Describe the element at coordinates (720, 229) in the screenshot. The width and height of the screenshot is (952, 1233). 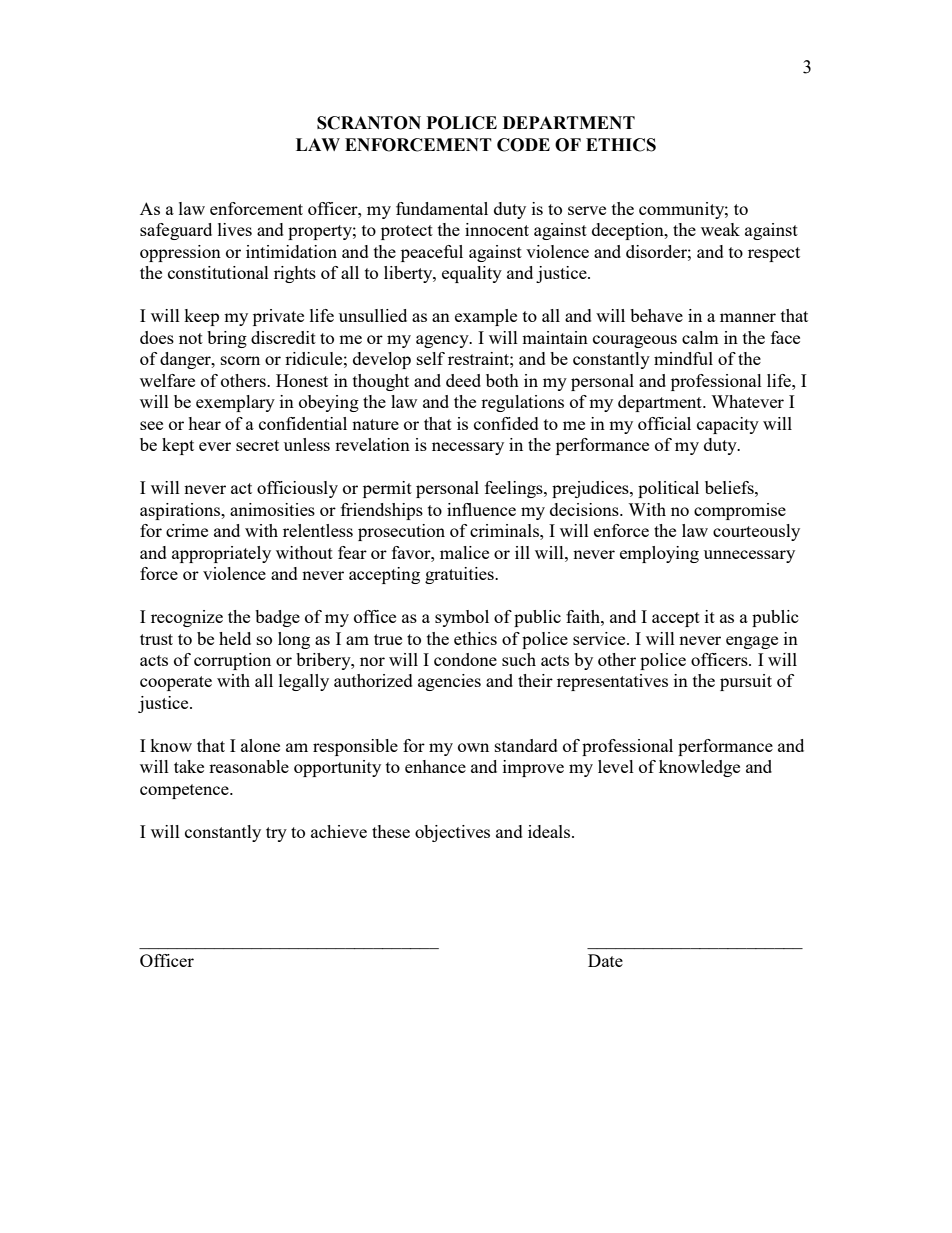
I see `weak` at that location.
